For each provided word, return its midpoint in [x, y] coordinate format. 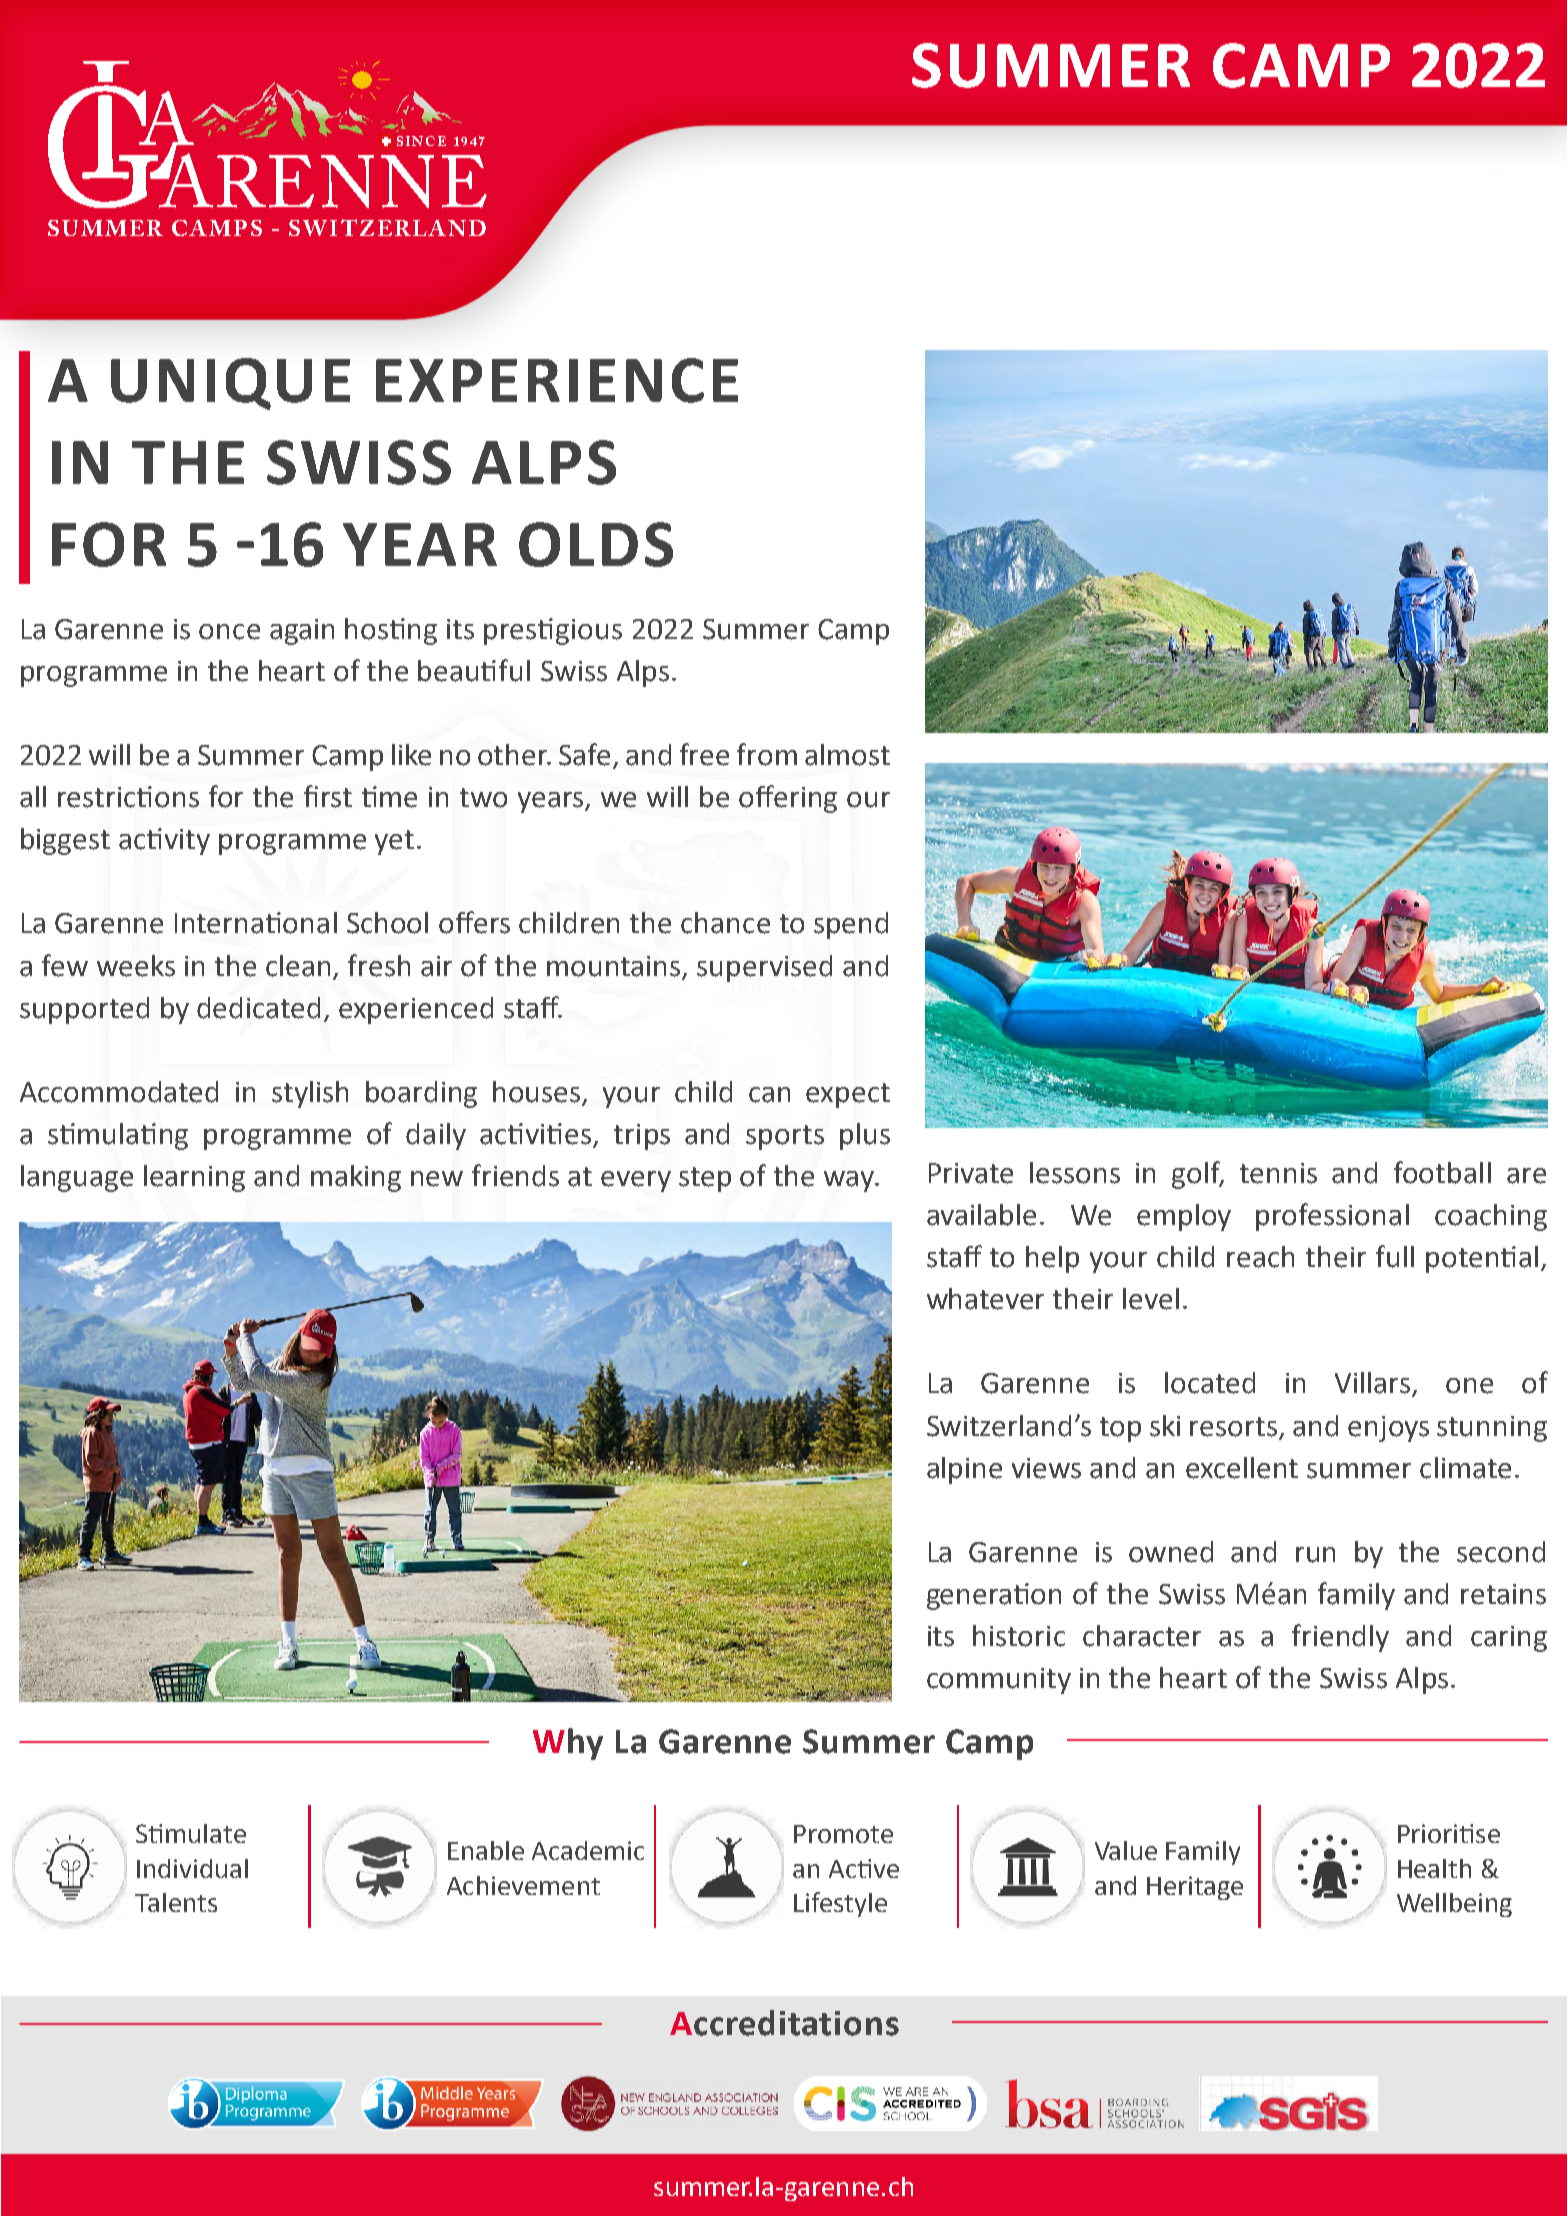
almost [847, 755]
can [769, 1095]
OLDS [596, 544]
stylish [310, 1094]
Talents [176, 1902]
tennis [1278, 1173]
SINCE [421, 141]
